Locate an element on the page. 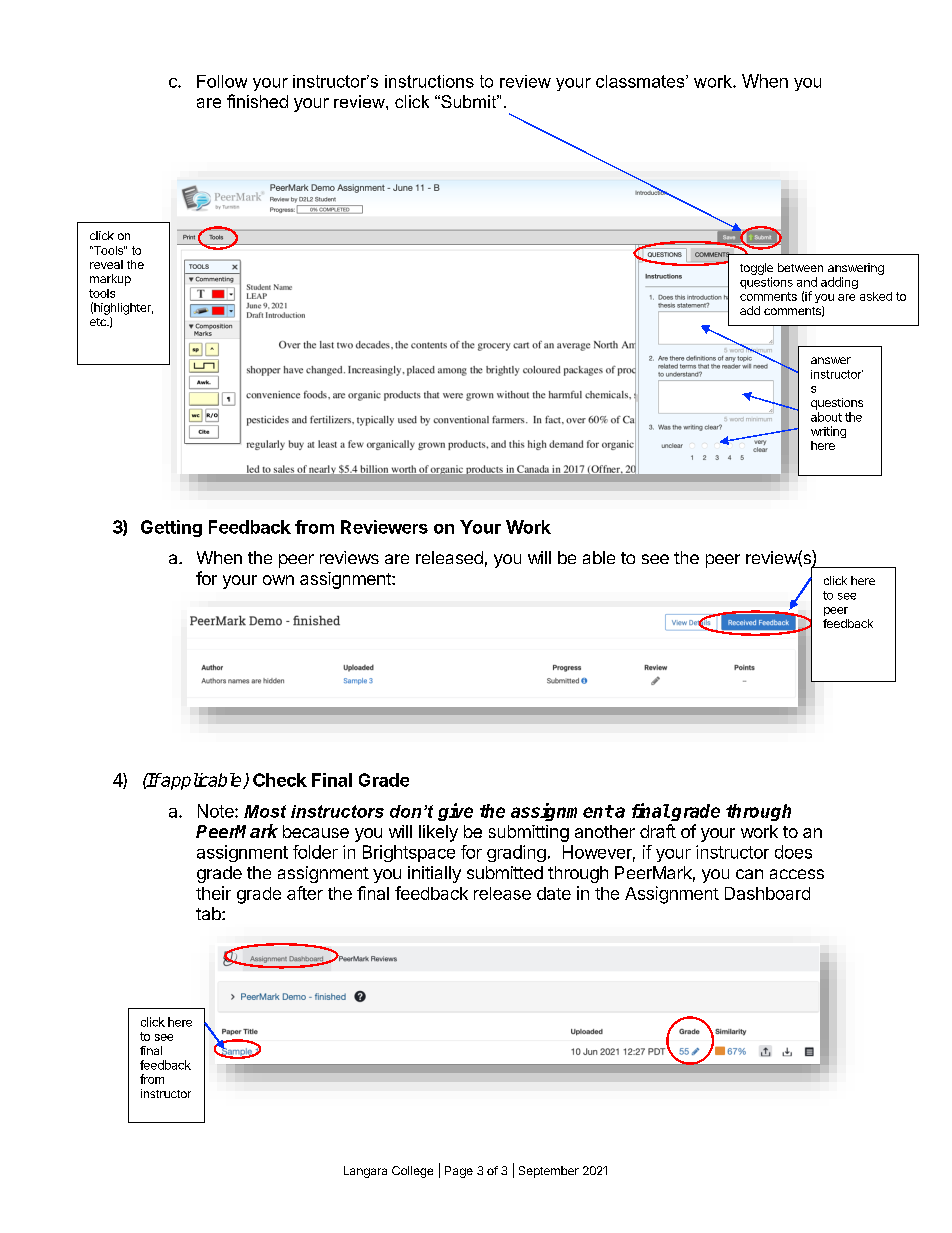 This document has width=952, height=1233. own is located at coordinates (278, 580).
